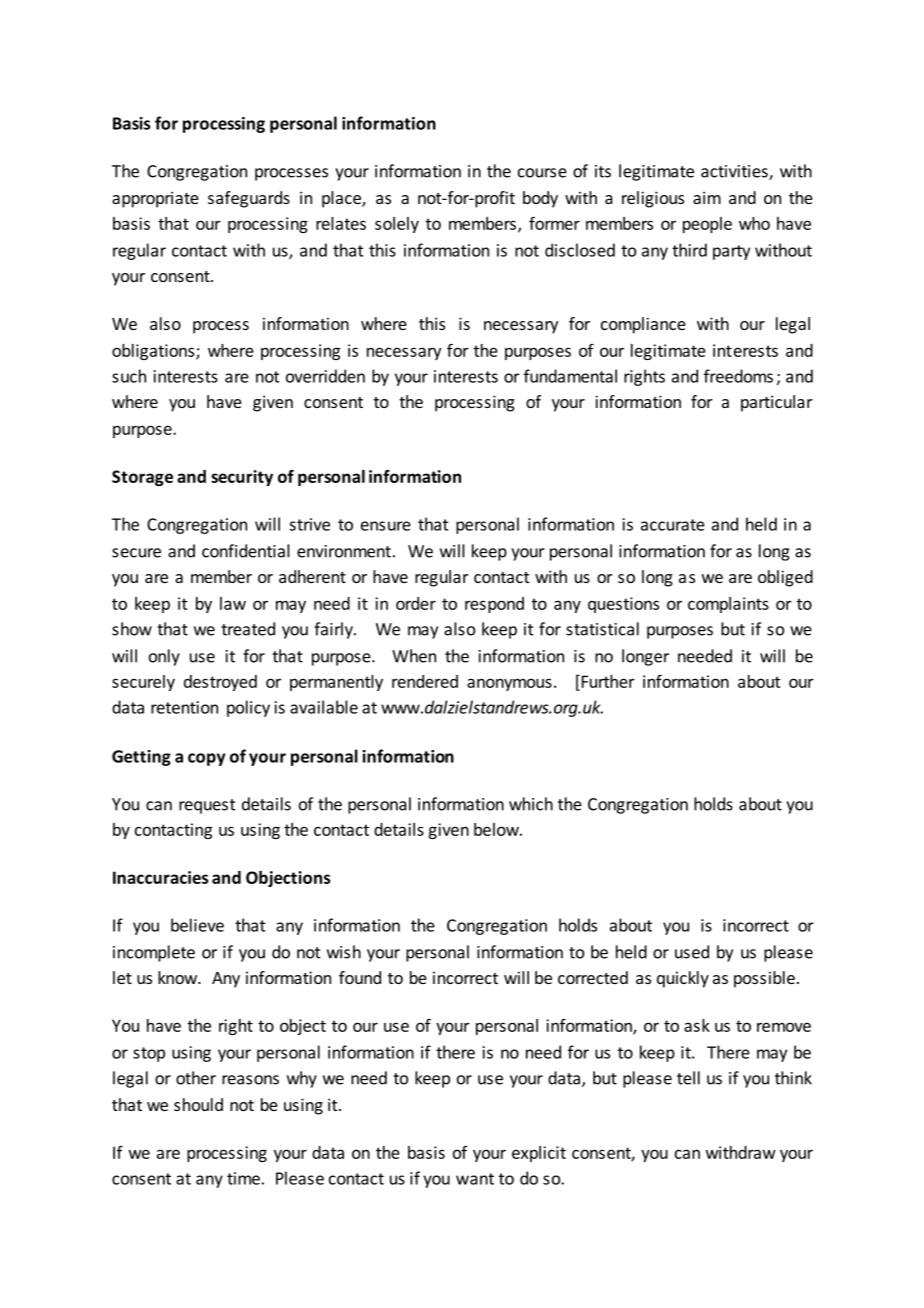  Describe the element at coordinates (249, 199) in the screenshot. I see `safeguards` at that location.
